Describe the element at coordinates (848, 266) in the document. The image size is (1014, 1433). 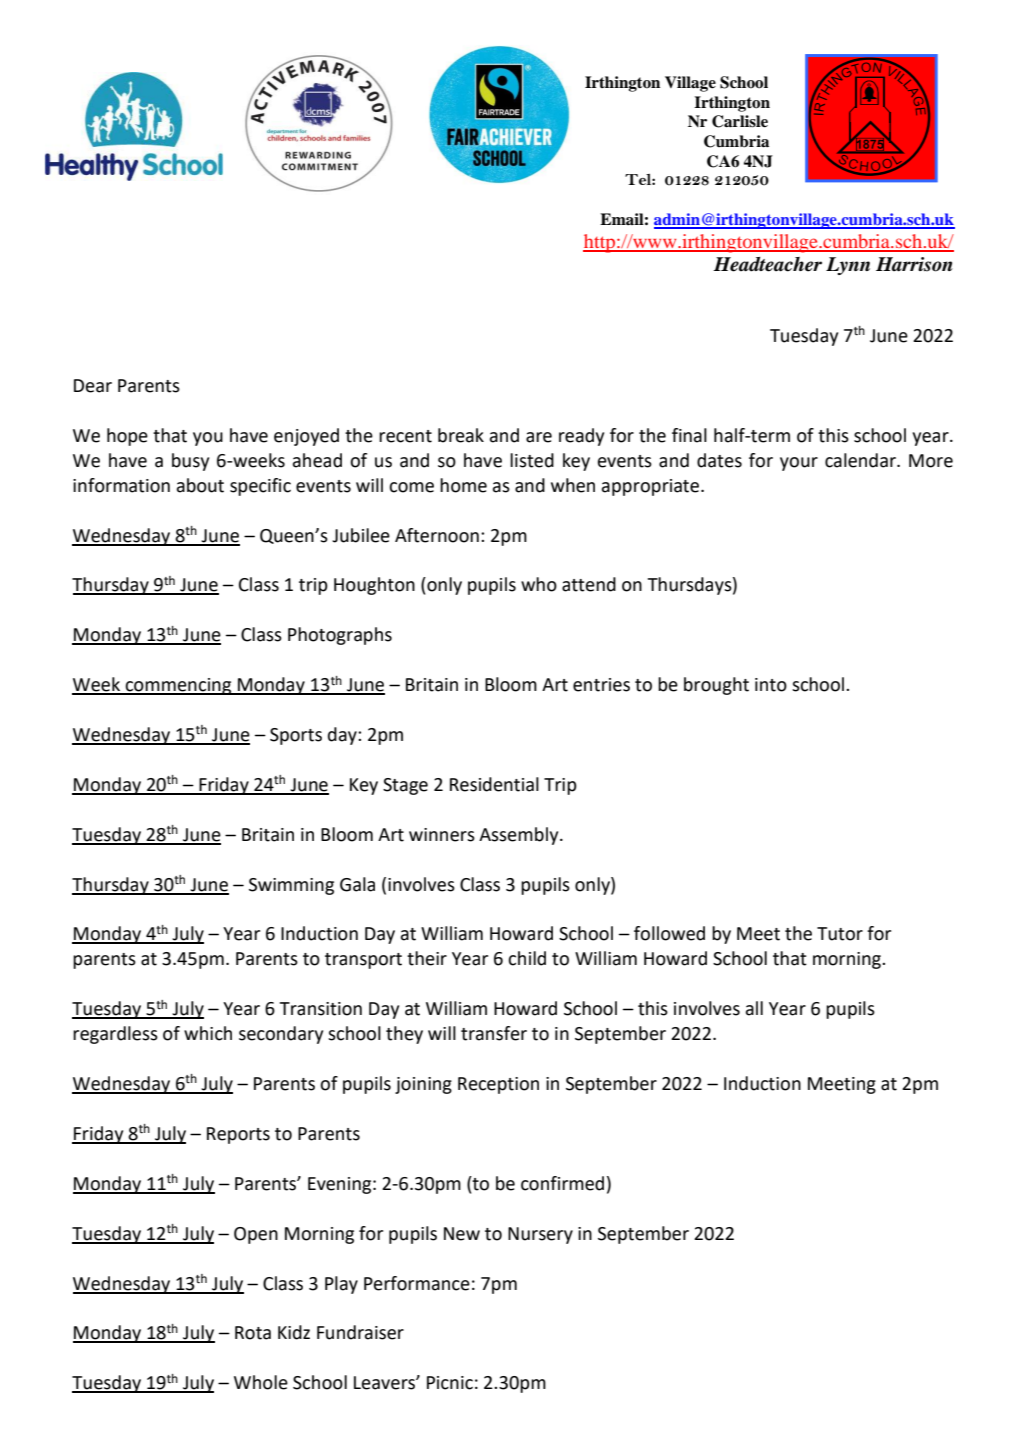
I see `Lynn` at that location.
